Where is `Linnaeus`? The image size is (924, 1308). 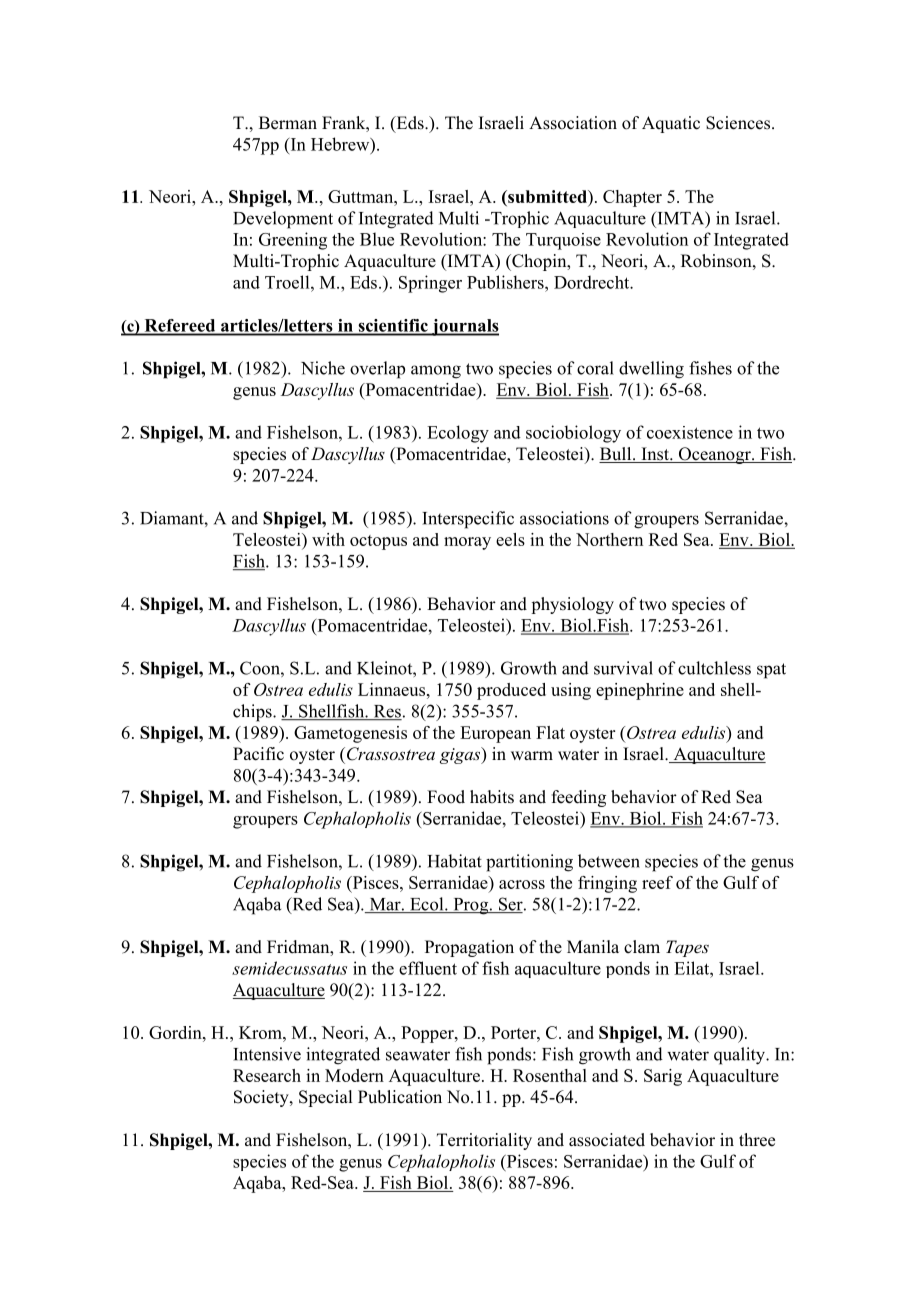 Linnaeus is located at coordinates (393, 689).
